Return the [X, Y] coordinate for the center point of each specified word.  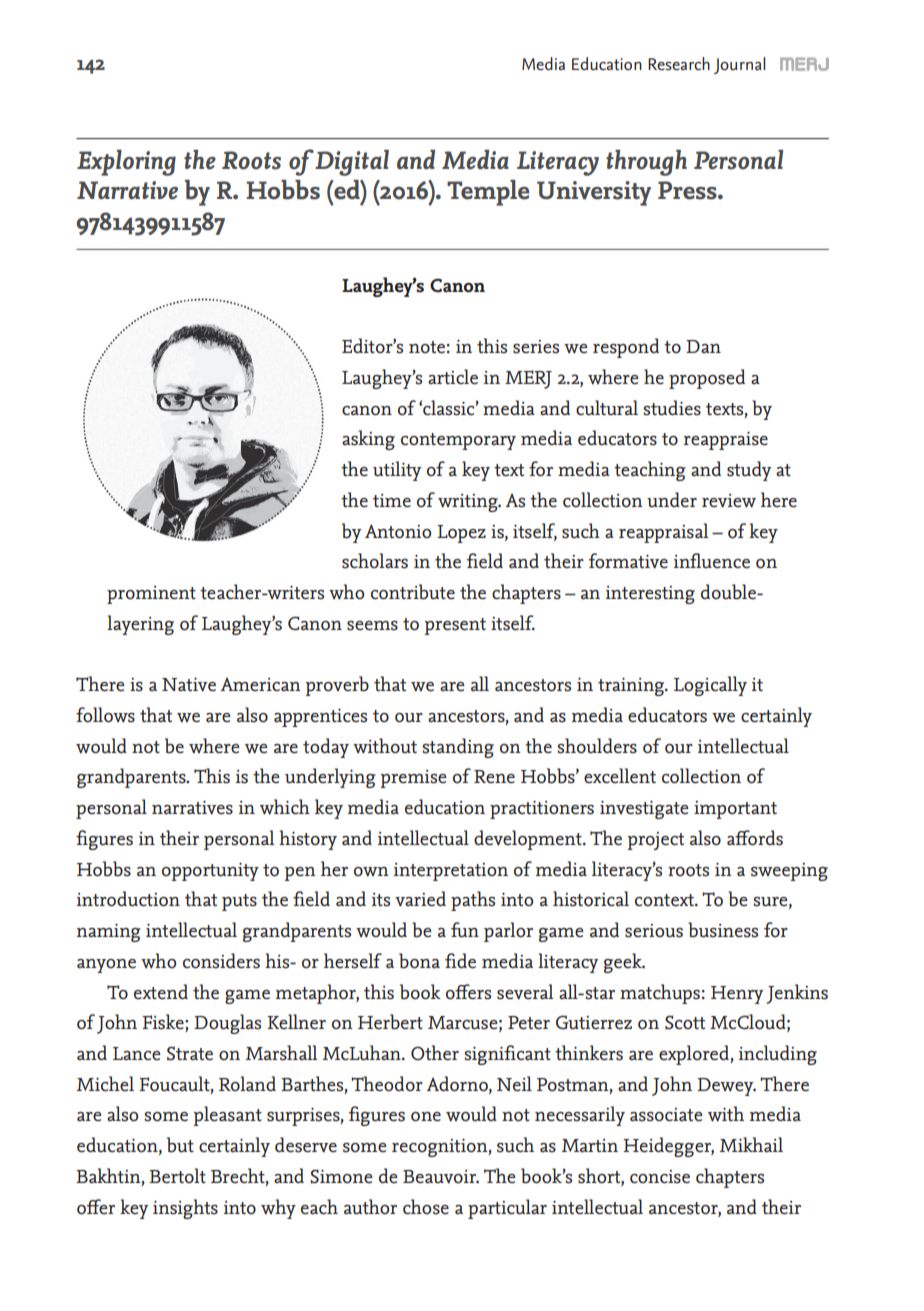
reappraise [726, 441]
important [735, 810]
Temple [488, 193]
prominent [151, 595]
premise [414, 779]
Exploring [126, 163]
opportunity [210, 872]
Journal [740, 65]
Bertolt [177, 1176]
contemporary [458, 441]
